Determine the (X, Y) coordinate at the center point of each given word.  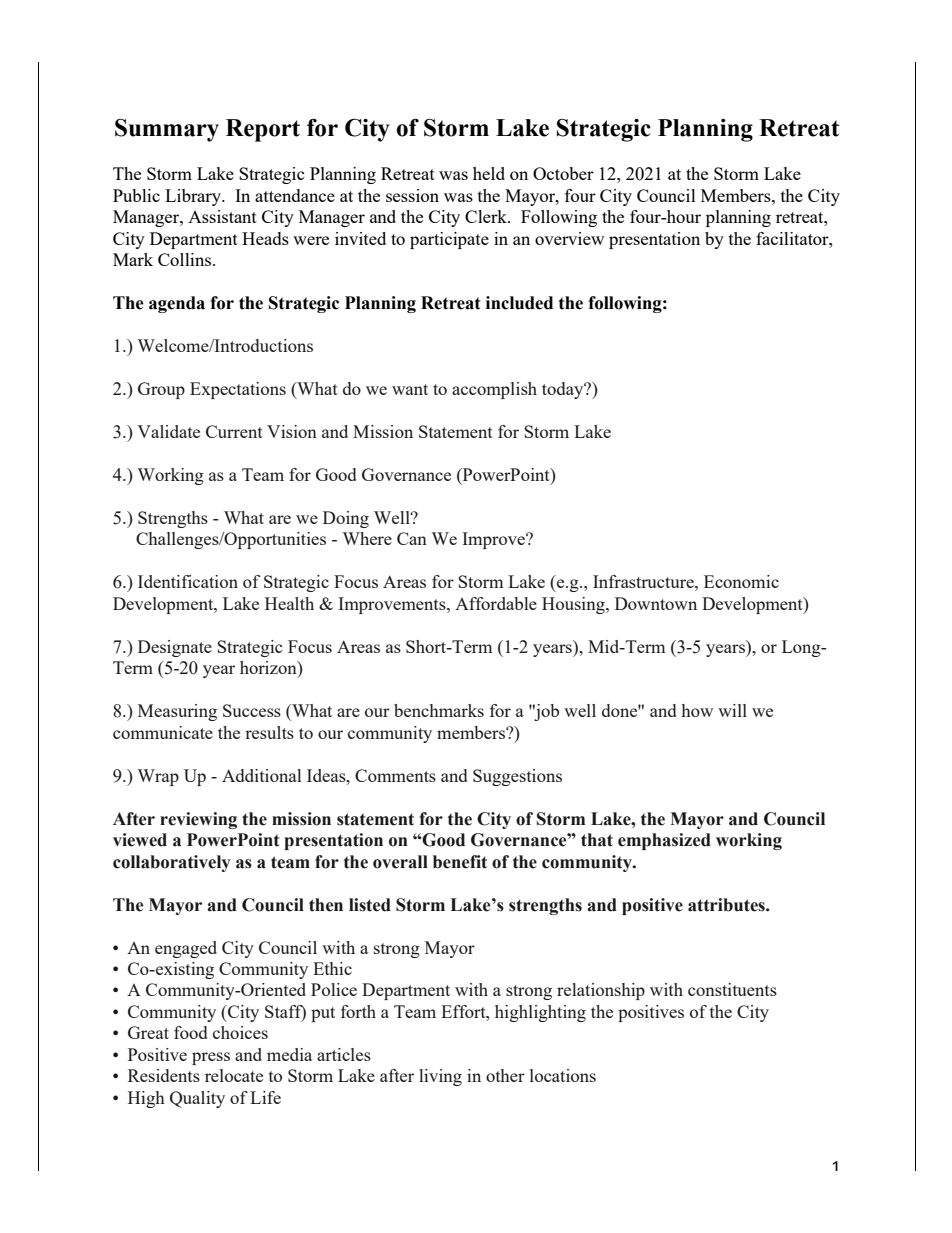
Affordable (496, 603)
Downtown (656, 603)
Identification (188, 581)
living (440, 1077)
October (563, 173)
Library (194, 197)
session (412, 195)
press (211, 1058)
